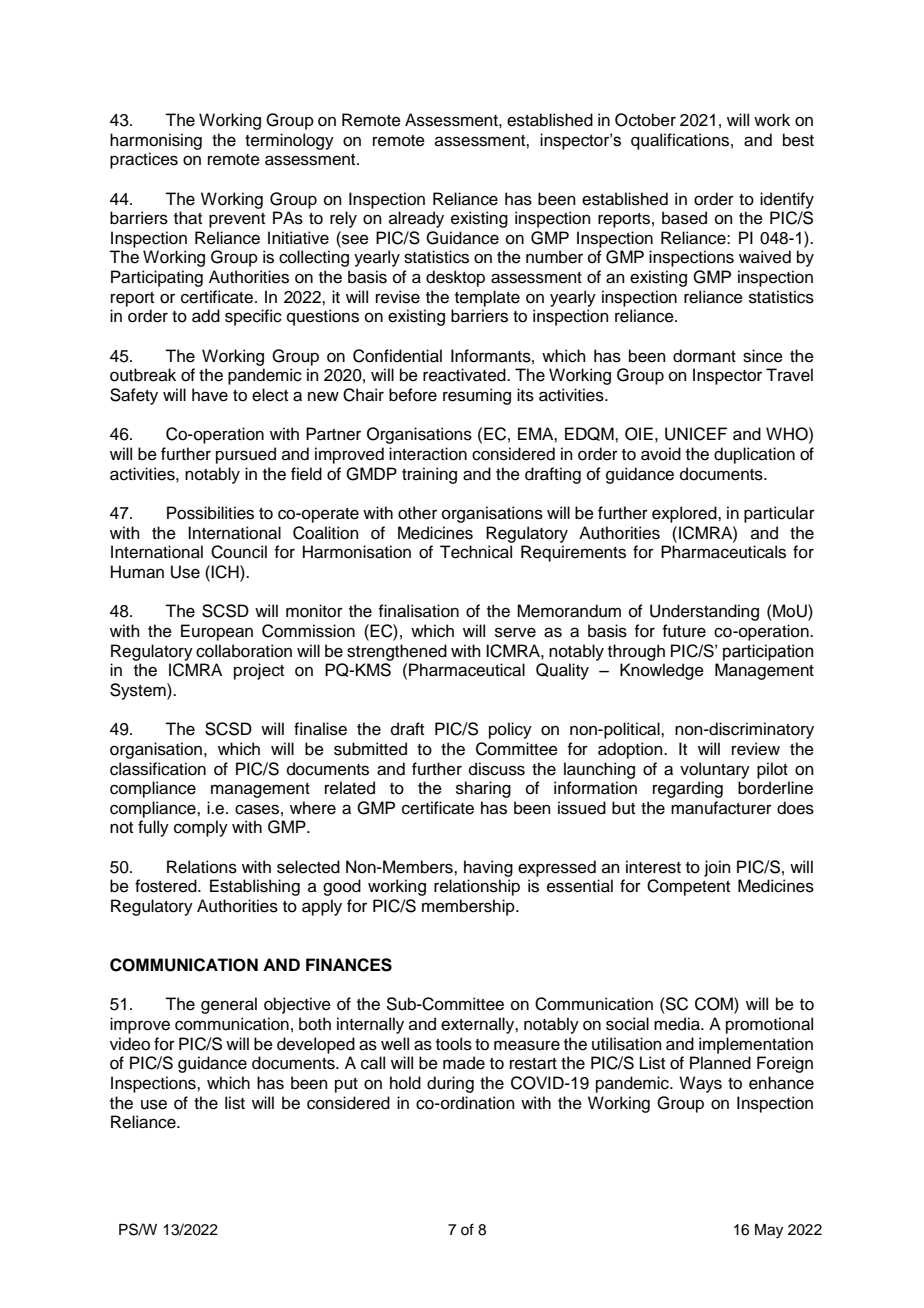  I want to click on join, so click(717, 868).
